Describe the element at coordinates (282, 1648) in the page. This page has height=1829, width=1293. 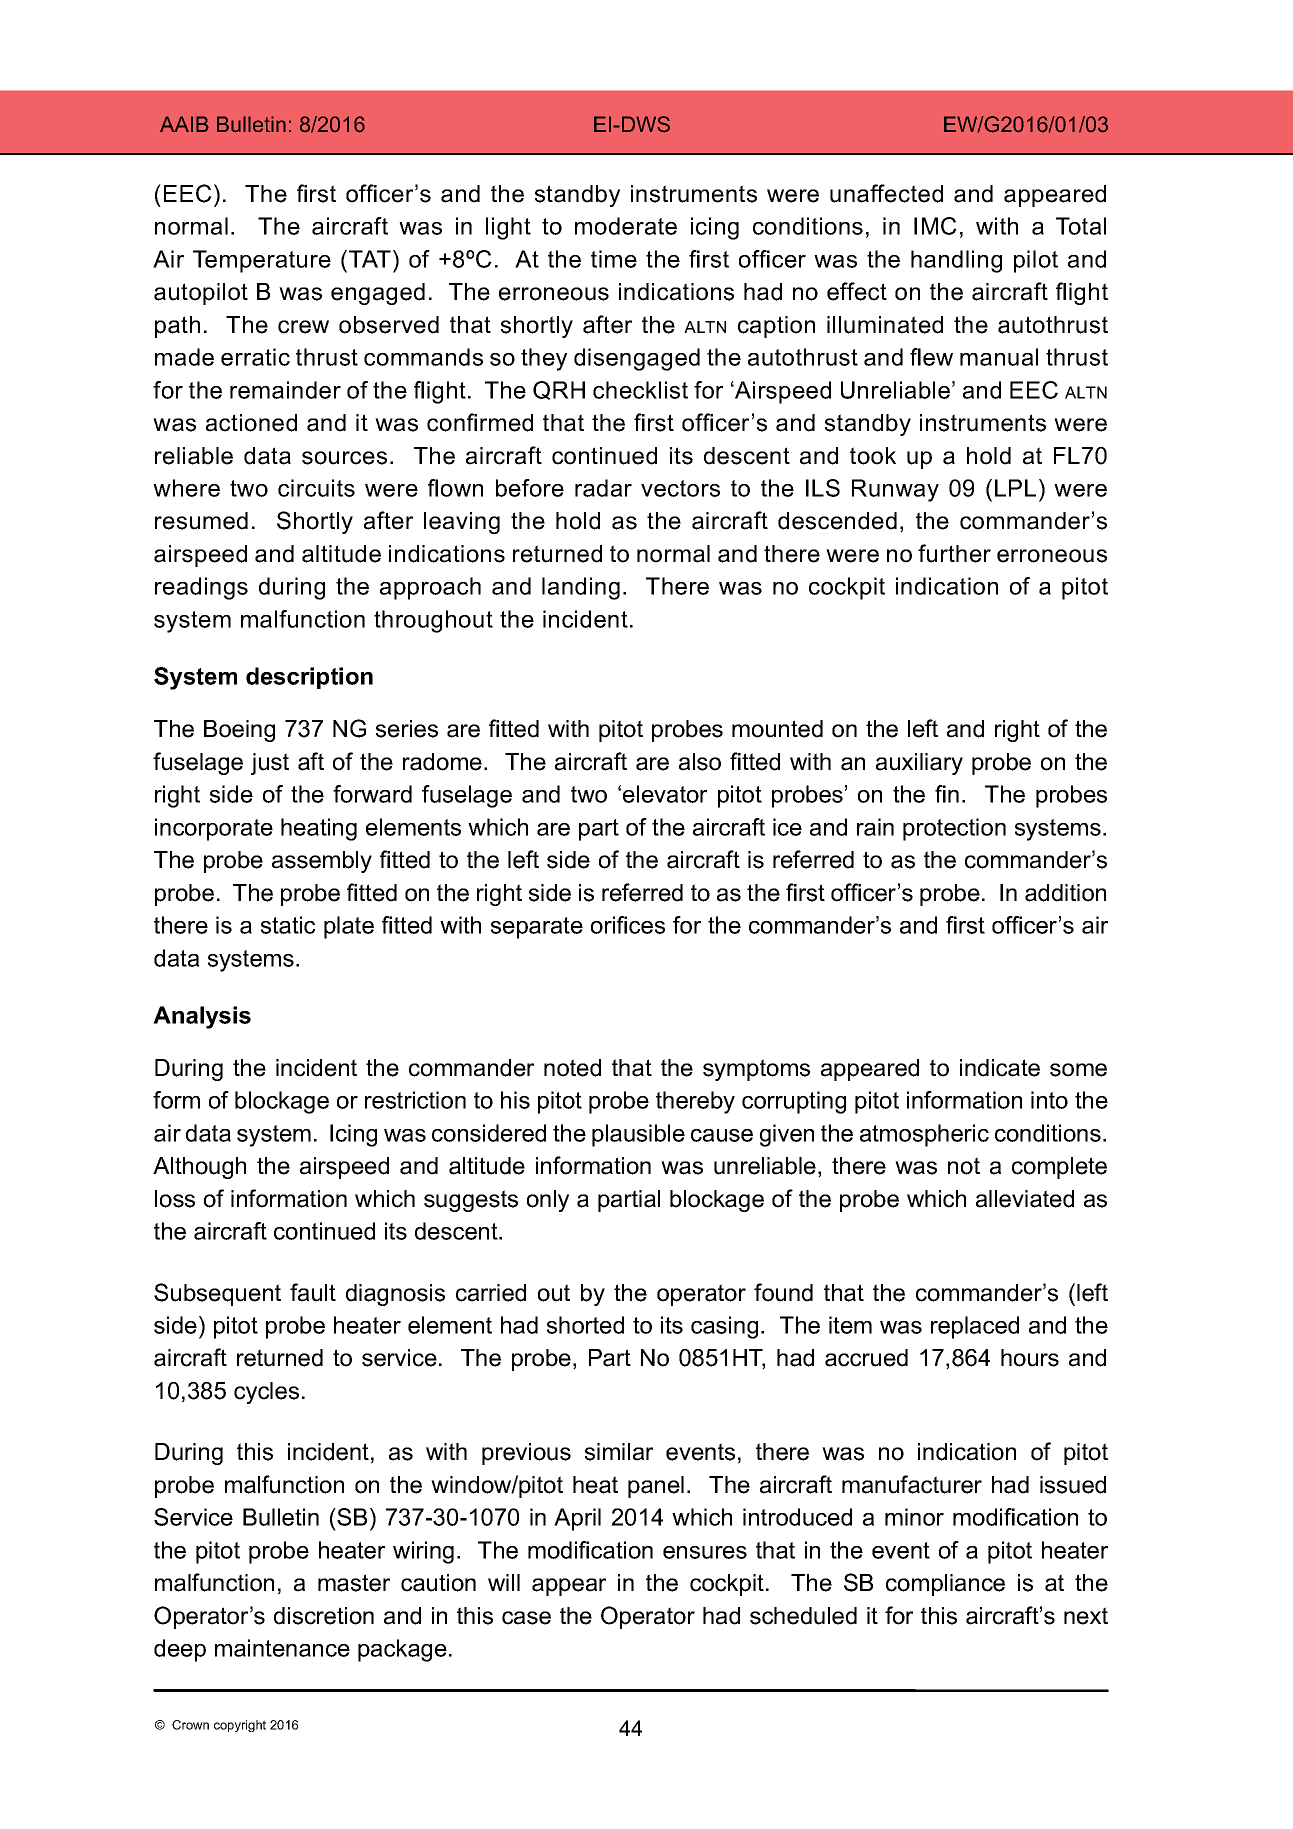
I see `maintenance` at that location.
